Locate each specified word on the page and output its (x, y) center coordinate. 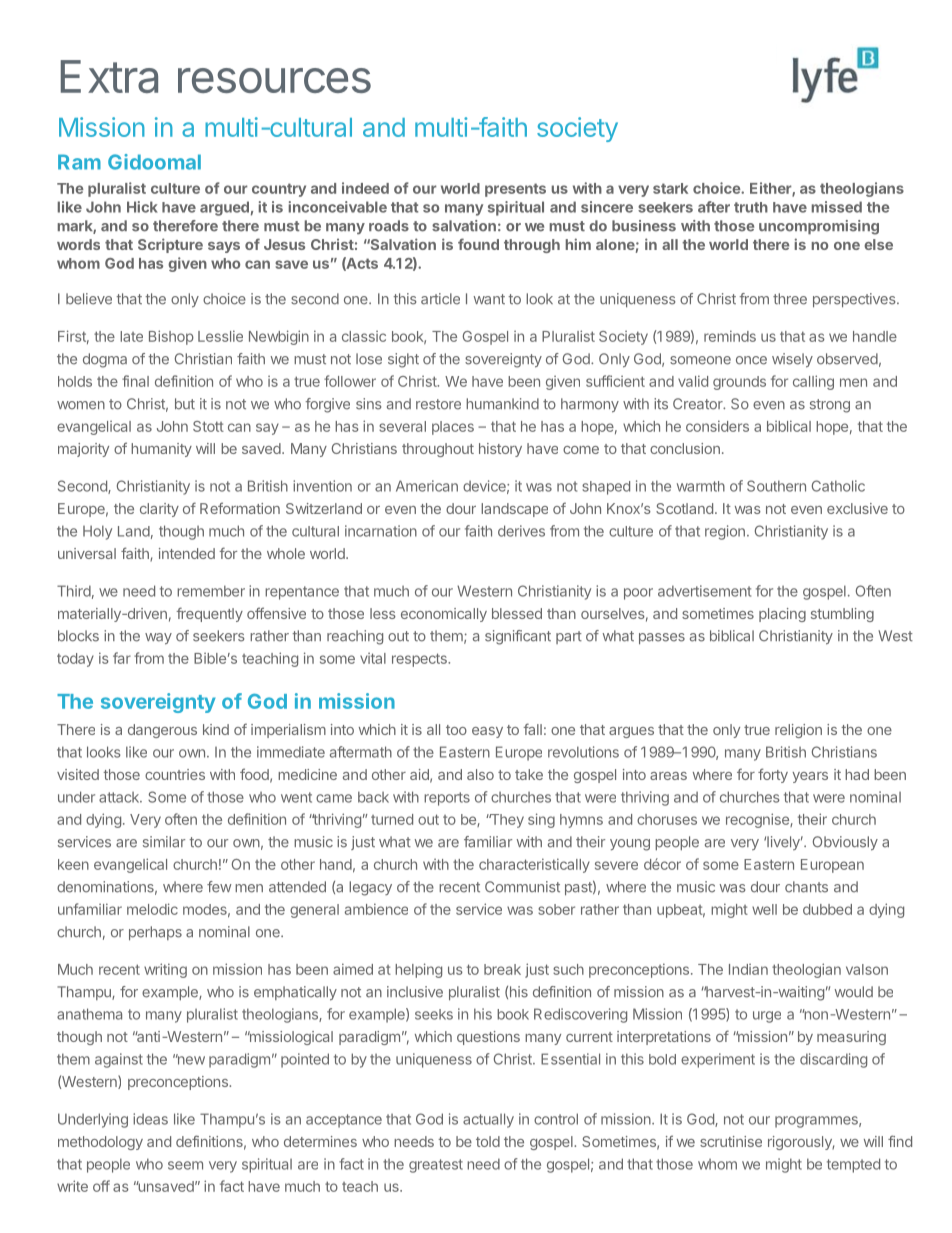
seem (185, 1165)
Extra (109, 76)
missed (837, 207)
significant (518, 637)
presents (515, 190)
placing (782, 615)
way (158, 639)
